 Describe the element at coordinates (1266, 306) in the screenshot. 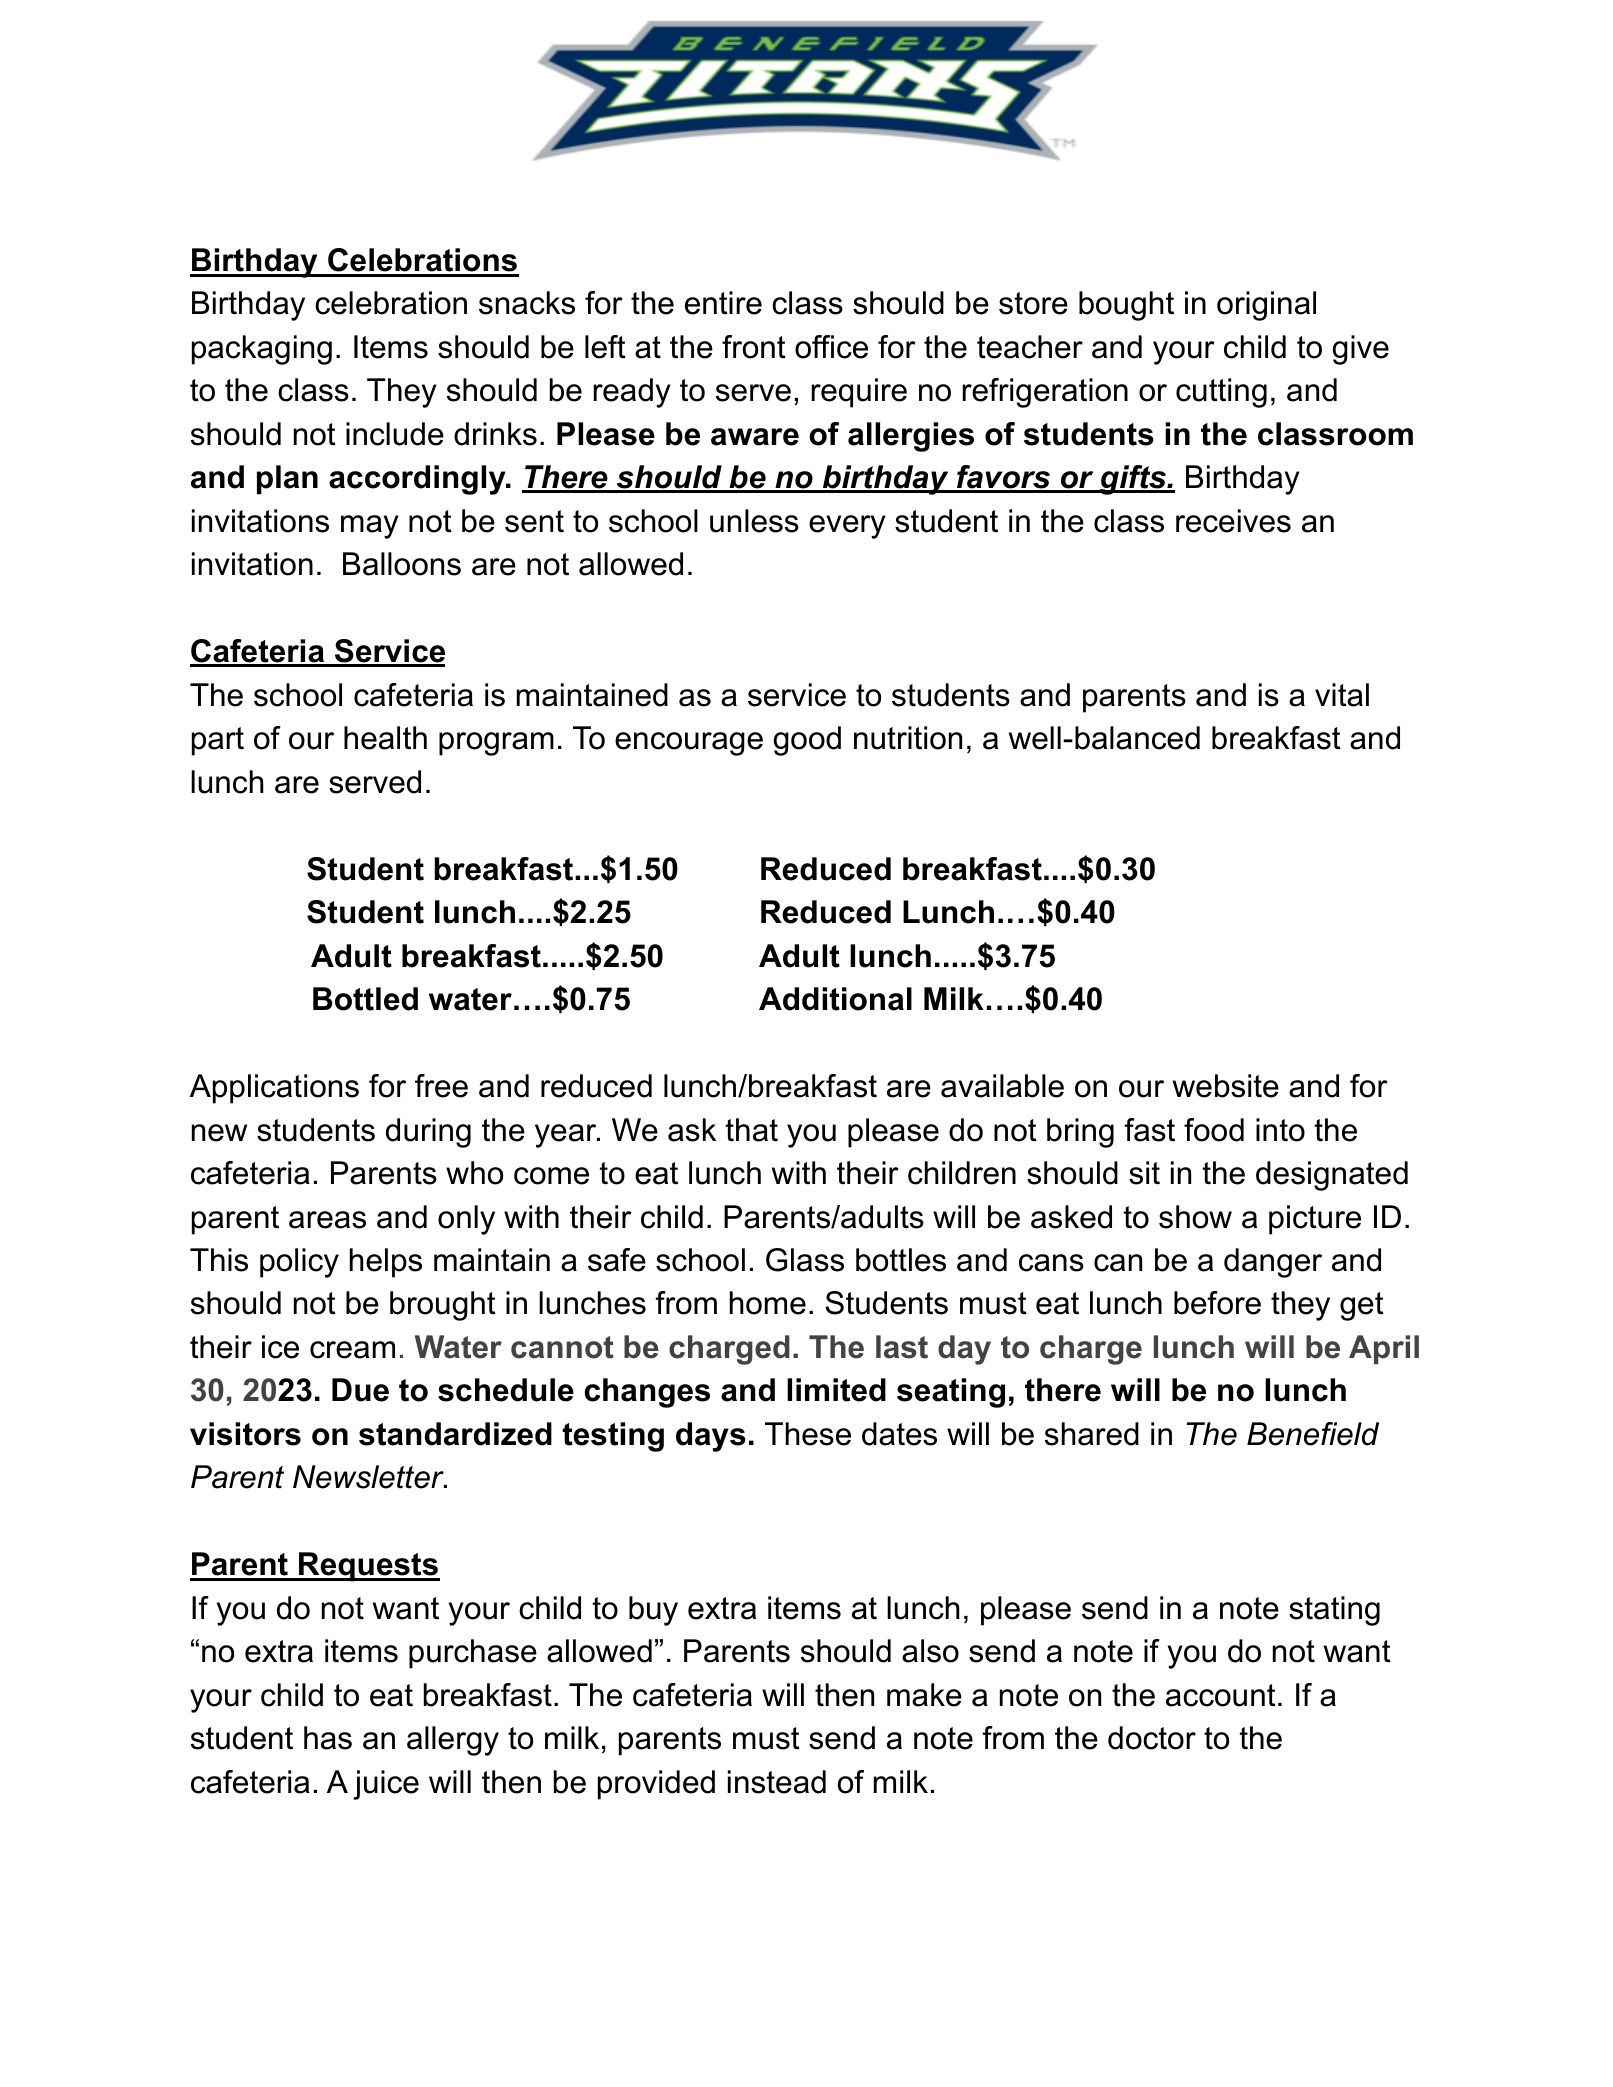

I see `original` at that location.
